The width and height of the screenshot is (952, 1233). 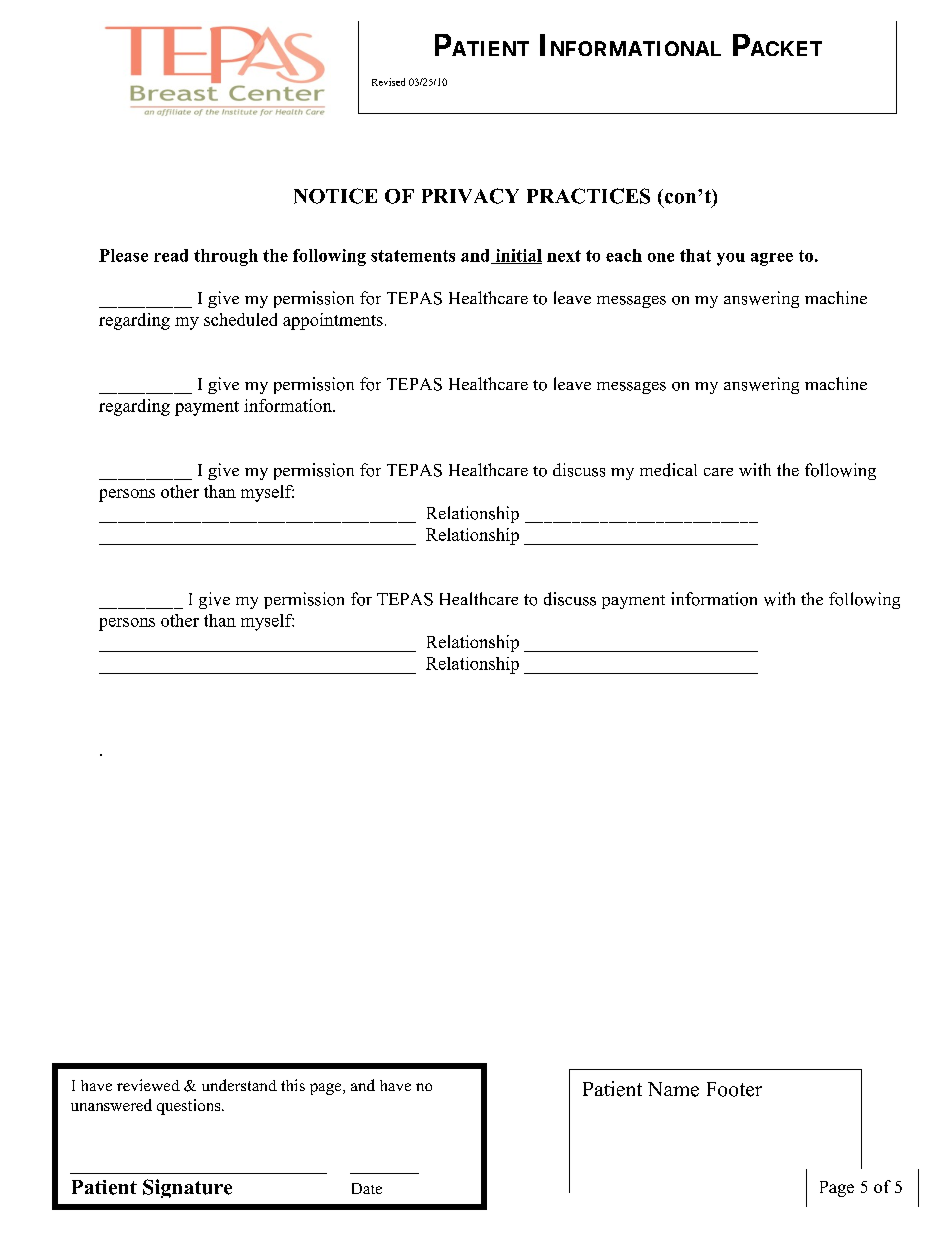 What do you see at coordinates (187, 1188) in the screenshot?
I see `Signature` at bounding box center [187, 1188].
